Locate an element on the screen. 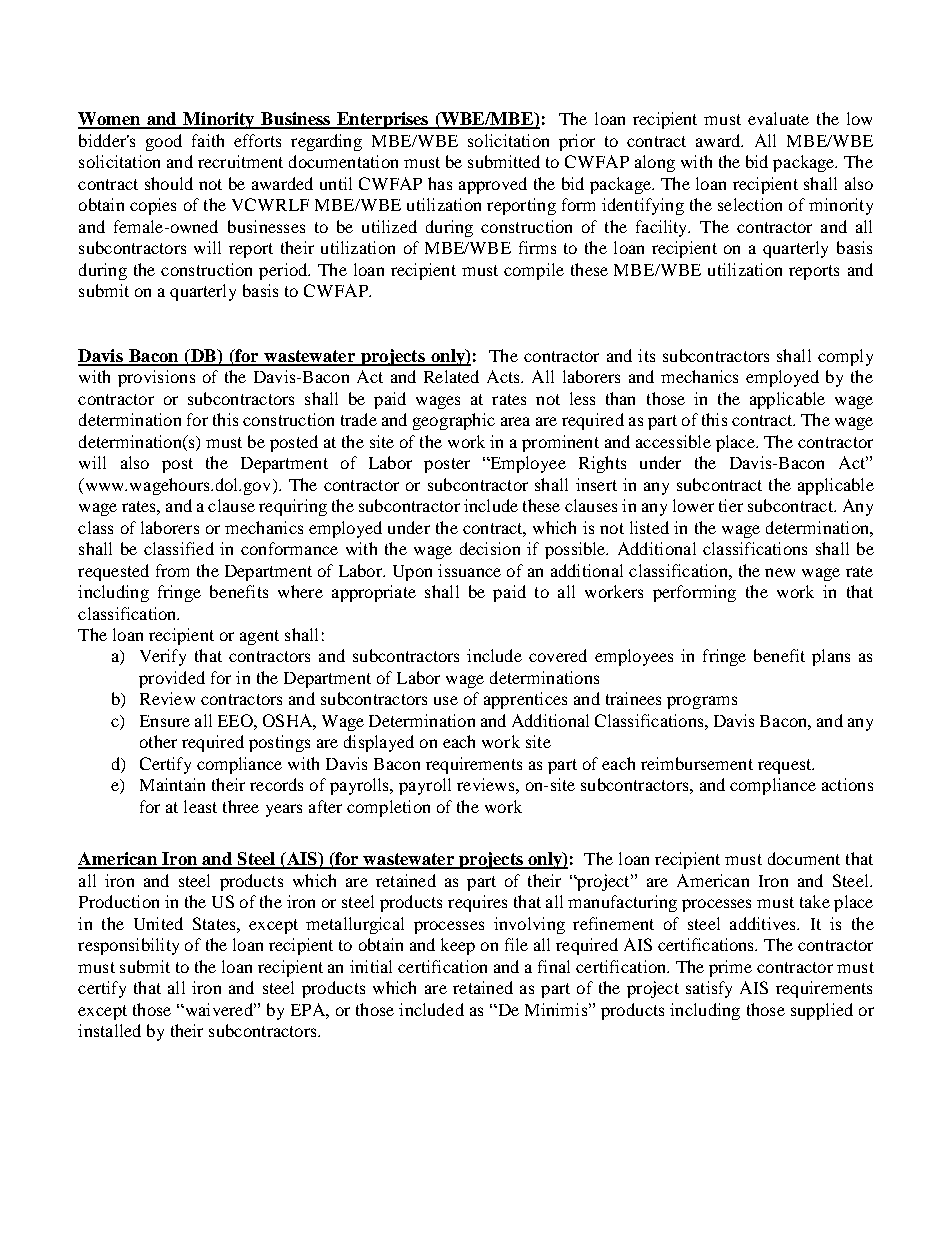 The image size is (952, 1233). provisions is located at coordinates (156, 378).
